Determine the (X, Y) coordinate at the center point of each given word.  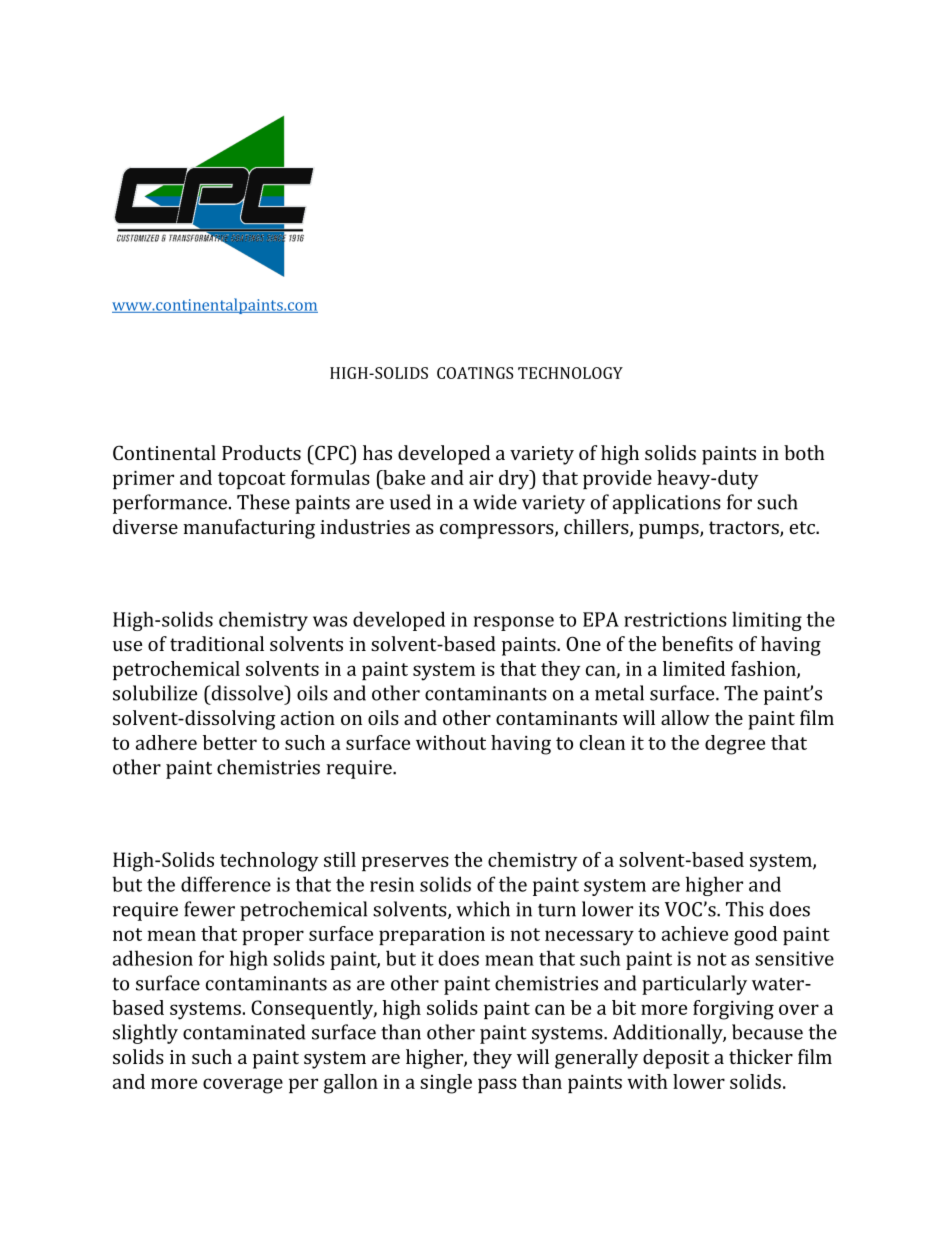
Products (261, 452)
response (514, 623)
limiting (767, 621)
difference (226, 884)
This (745, 909)
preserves (405, 863)
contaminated (244, 1032)
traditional (217, 643)
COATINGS (475, 373)
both (804, 452)
